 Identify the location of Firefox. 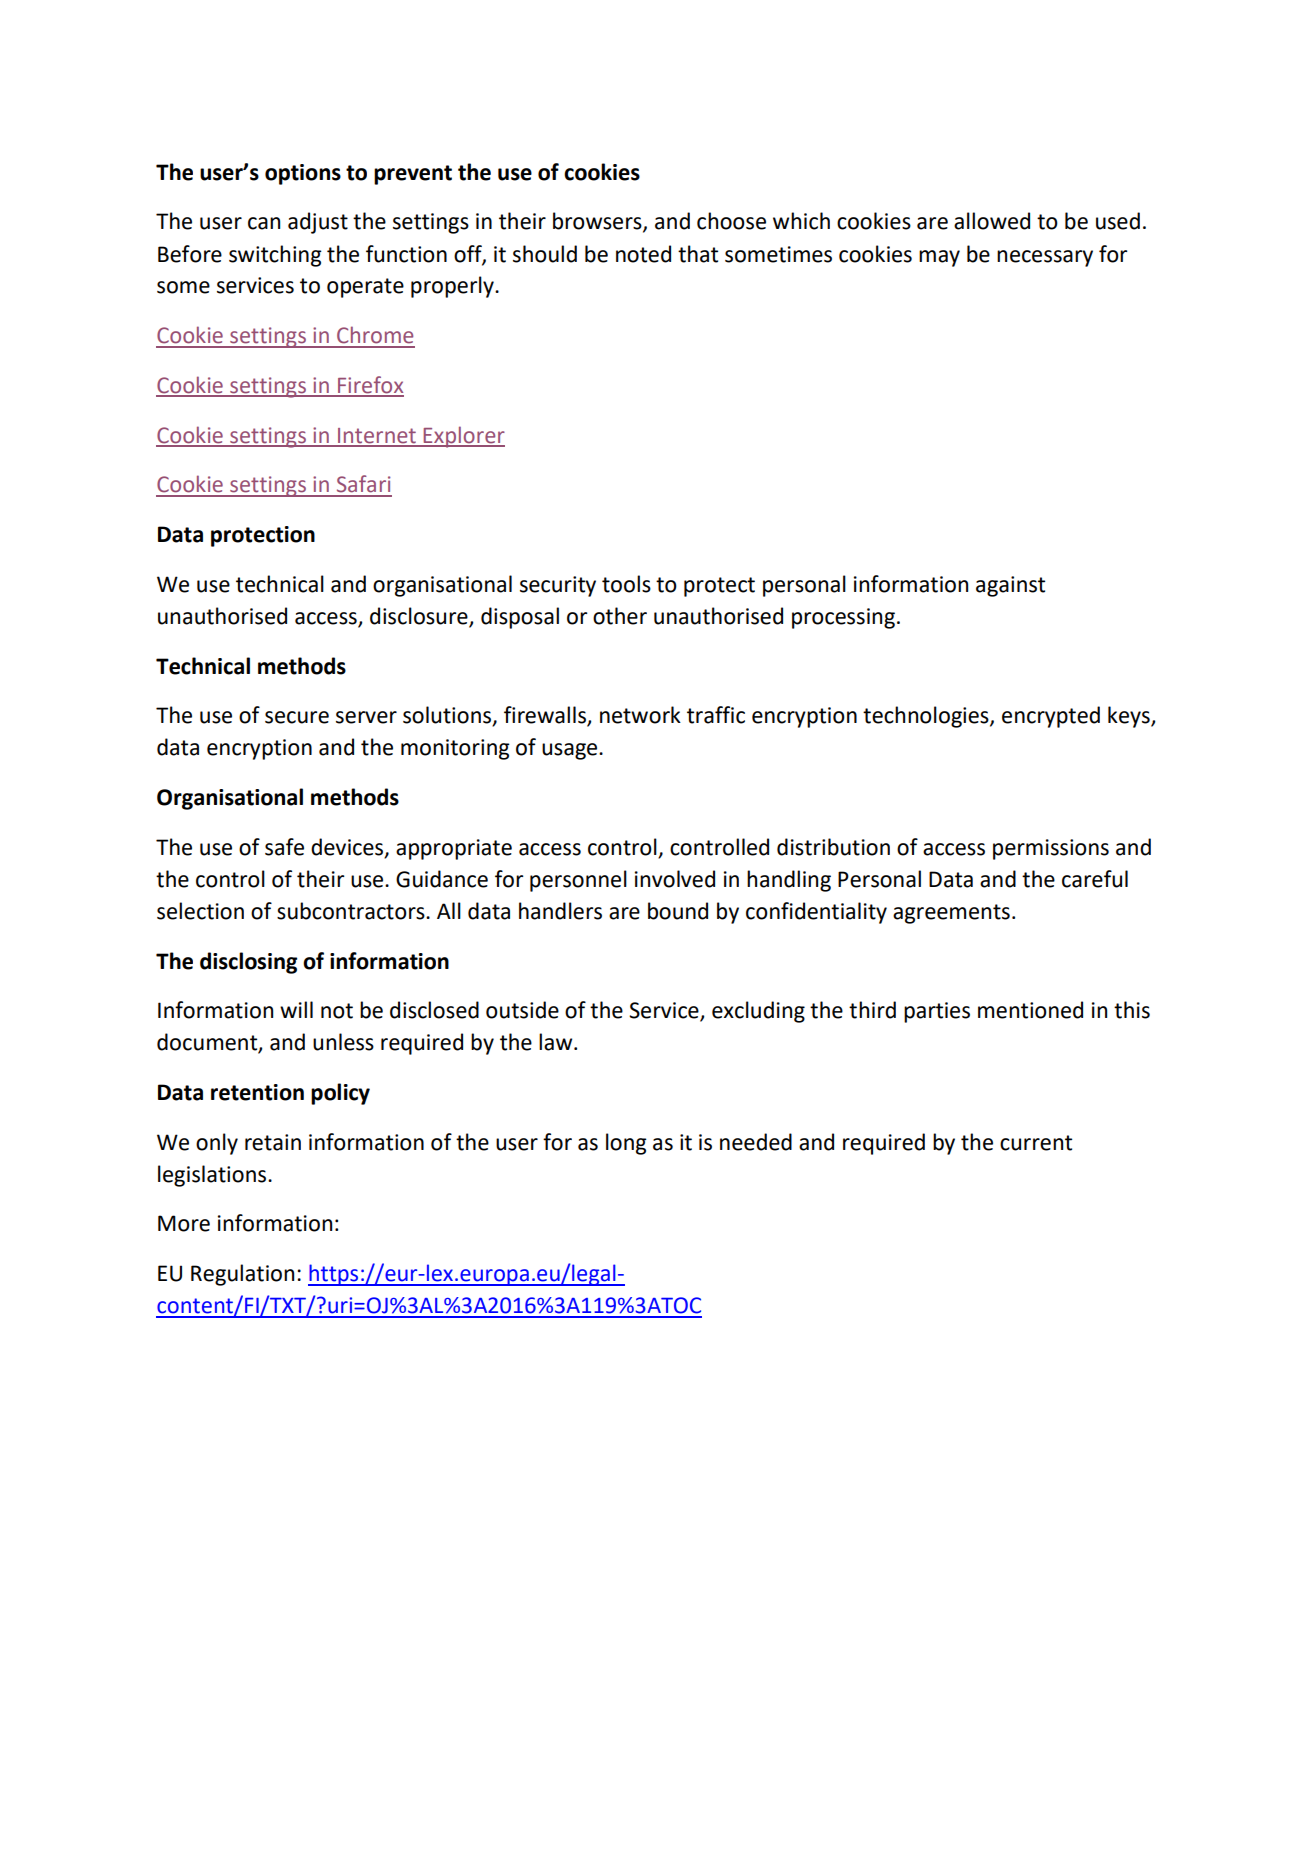
(370, 386).
